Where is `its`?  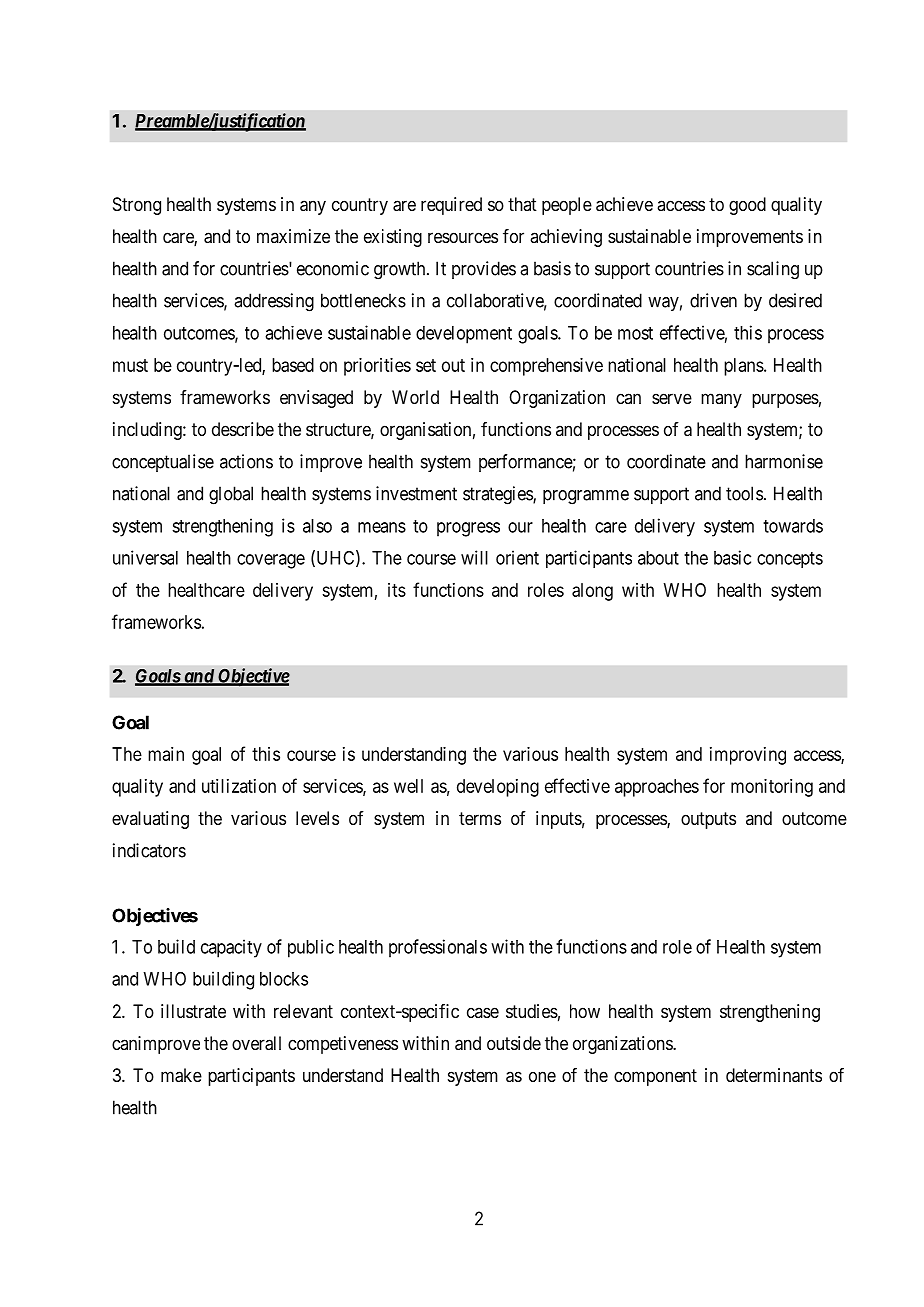 its is located at coordinates (397, 590).
